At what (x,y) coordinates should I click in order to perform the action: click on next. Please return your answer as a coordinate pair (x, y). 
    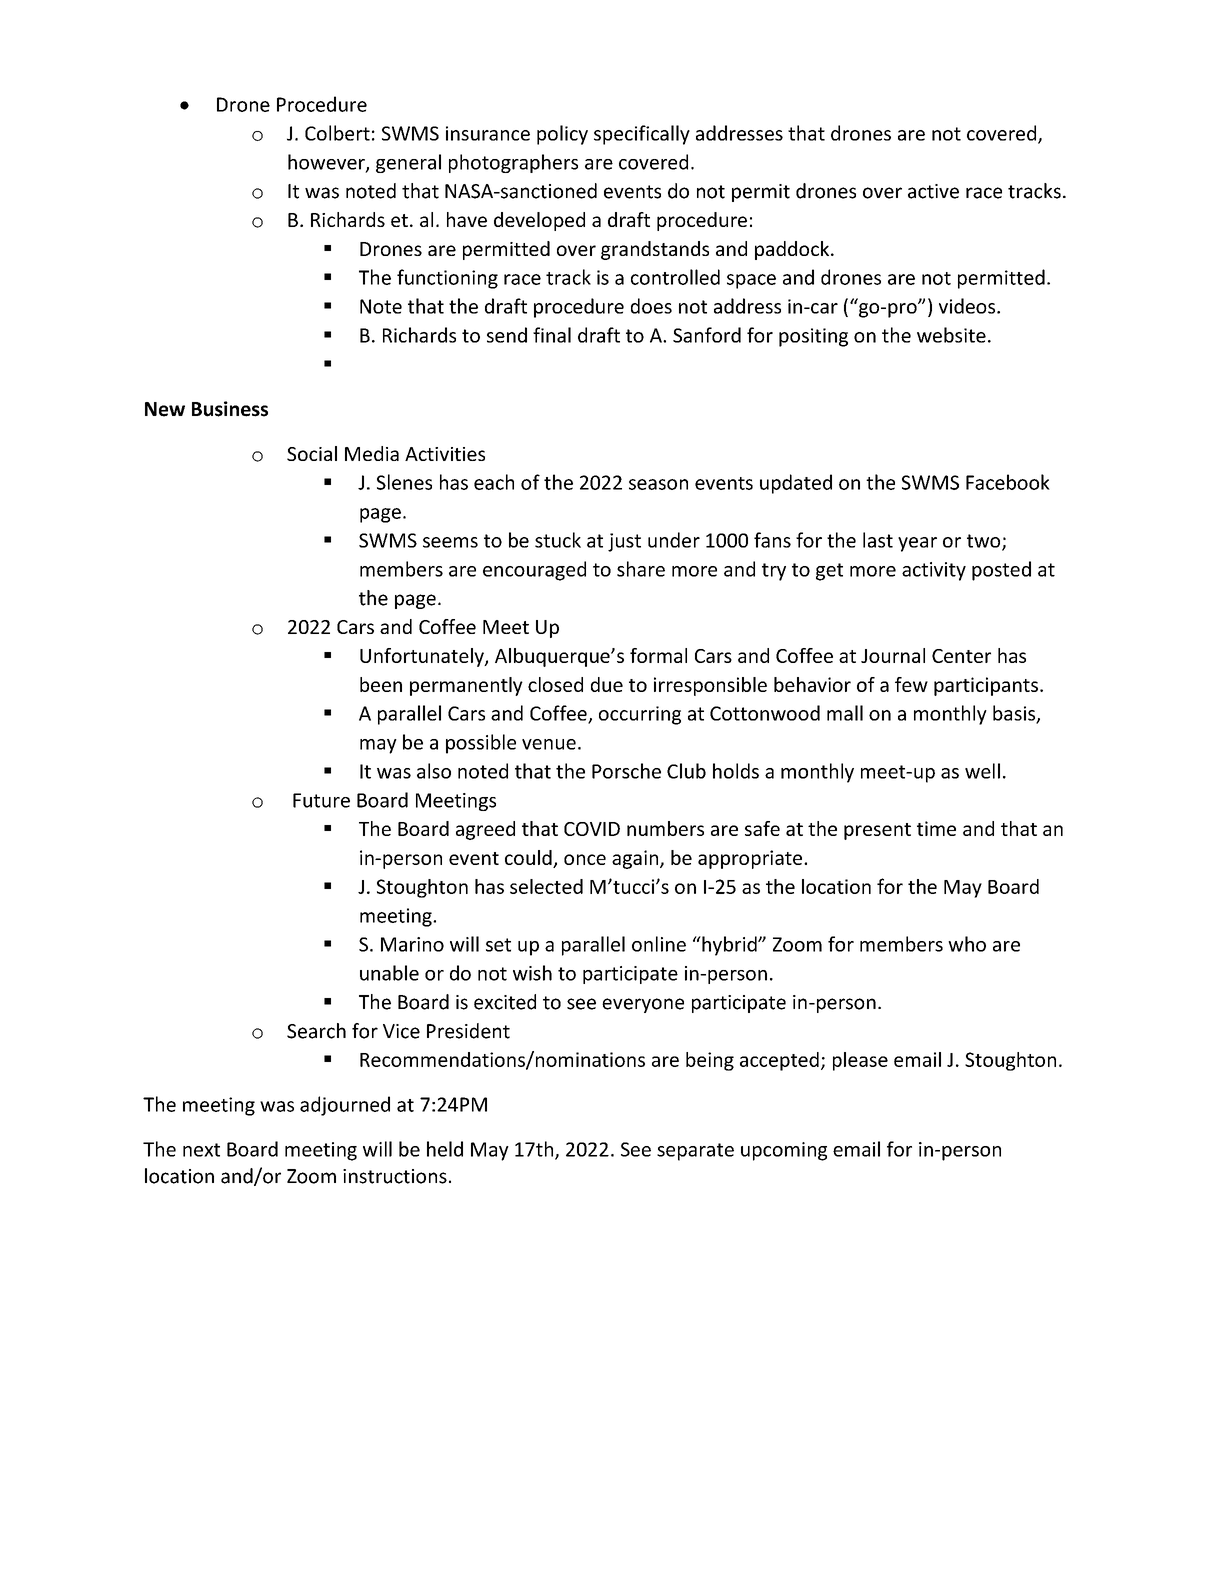
    Looking at the image, I should click on (201, 1150).
